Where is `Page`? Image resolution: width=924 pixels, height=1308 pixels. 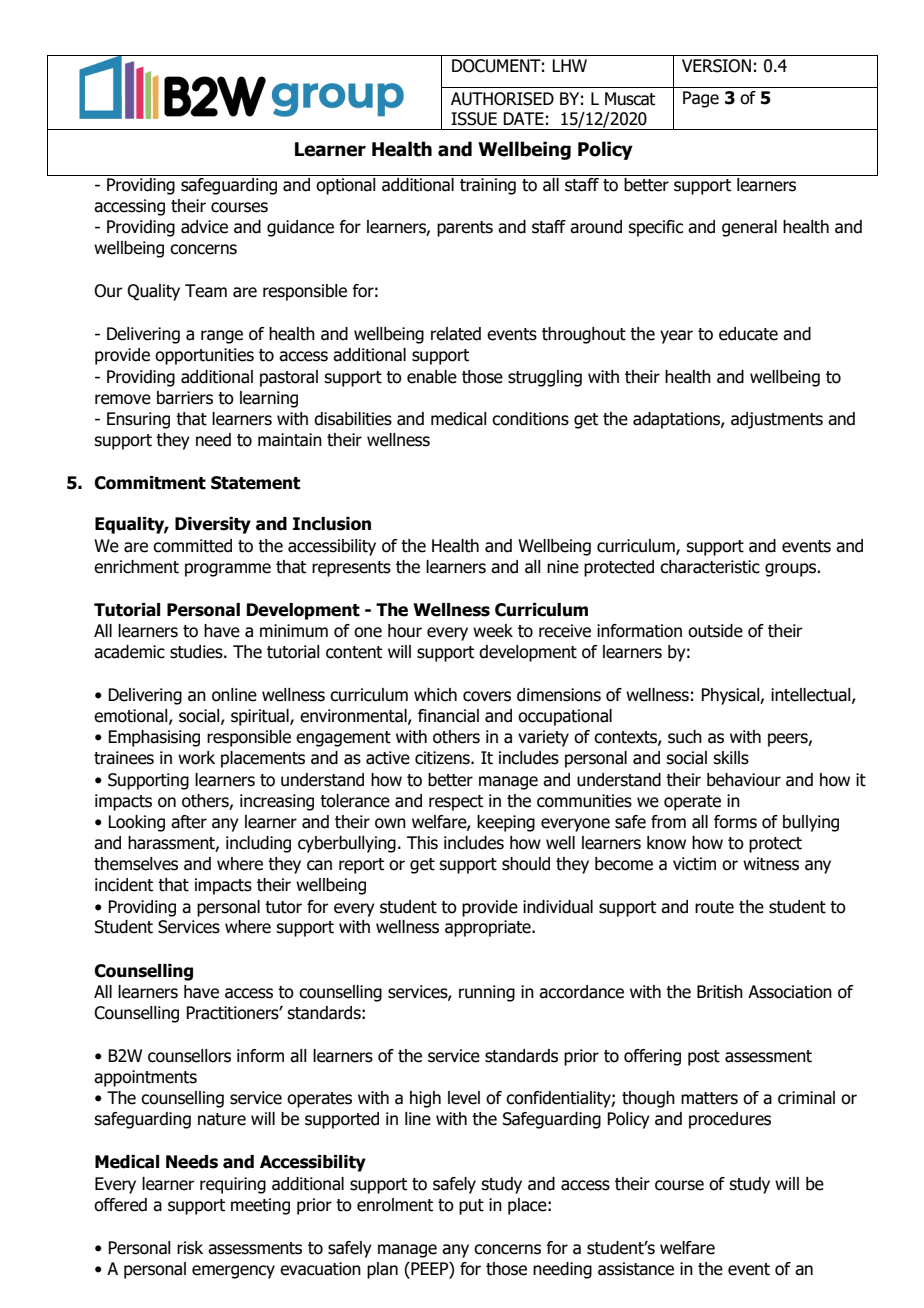 Page is located at coordinates (701, 99).
